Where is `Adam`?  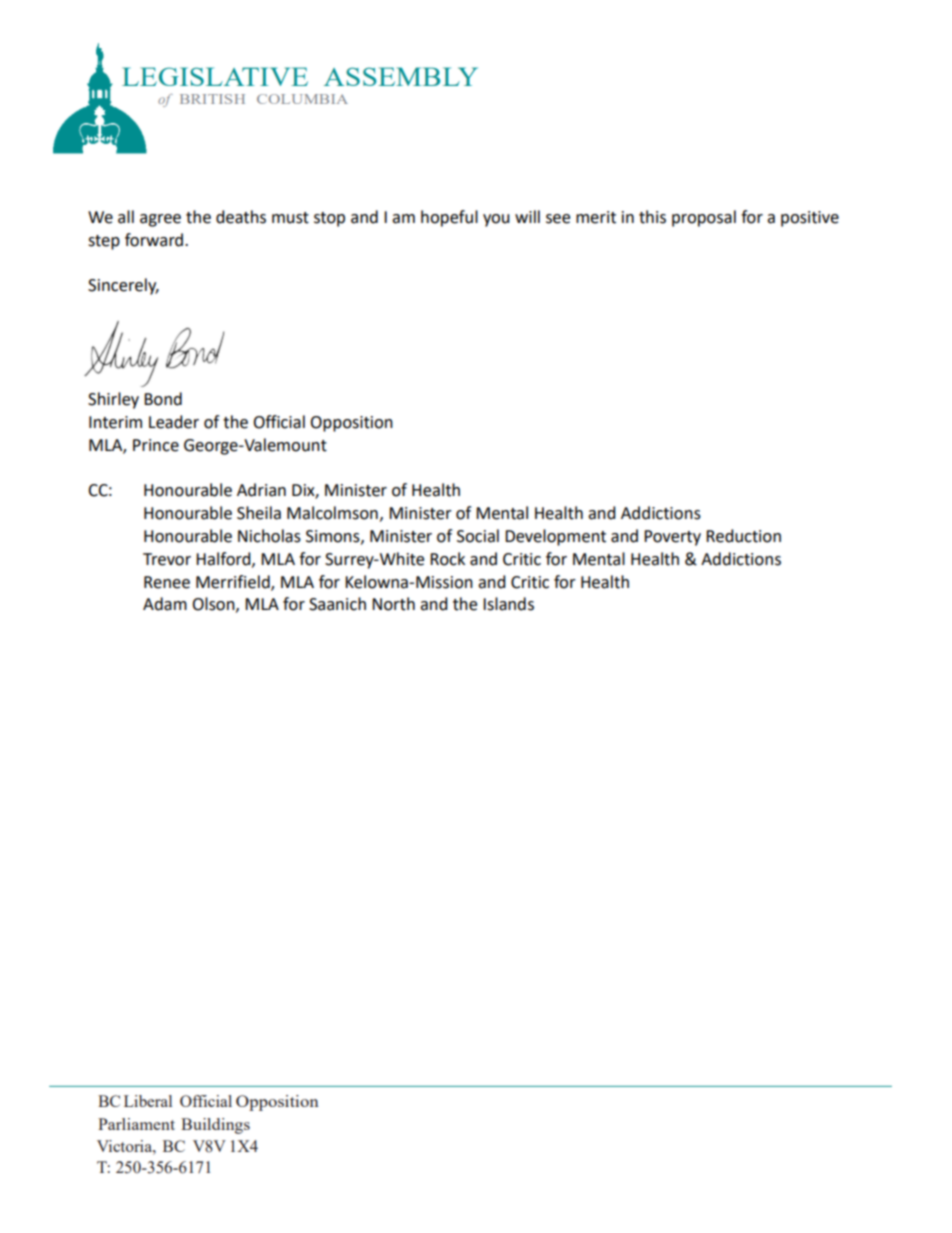 Adam is located at coordinates (165, 604).
